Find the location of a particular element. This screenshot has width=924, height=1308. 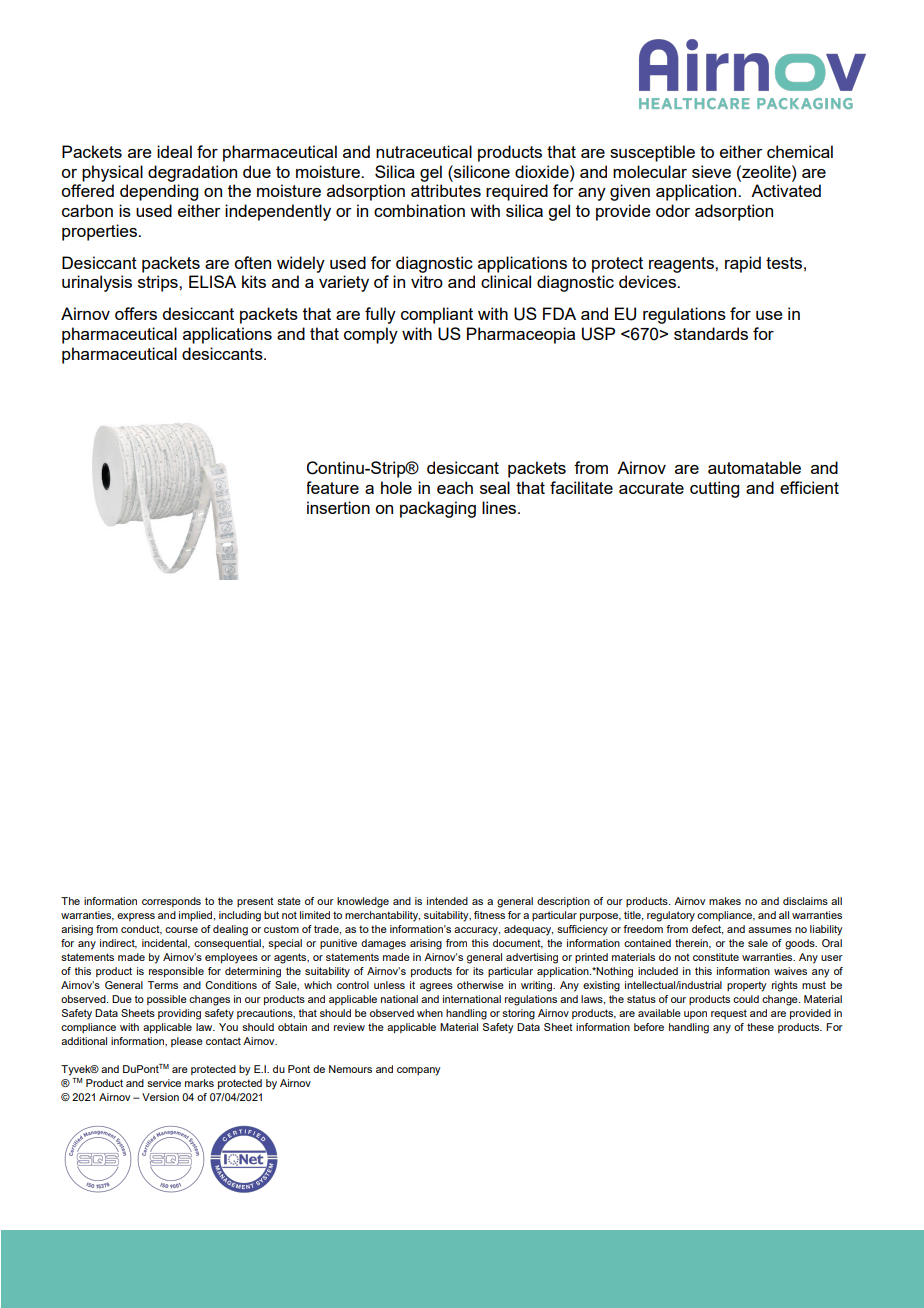

offers is located at coordinates (136, 313).
